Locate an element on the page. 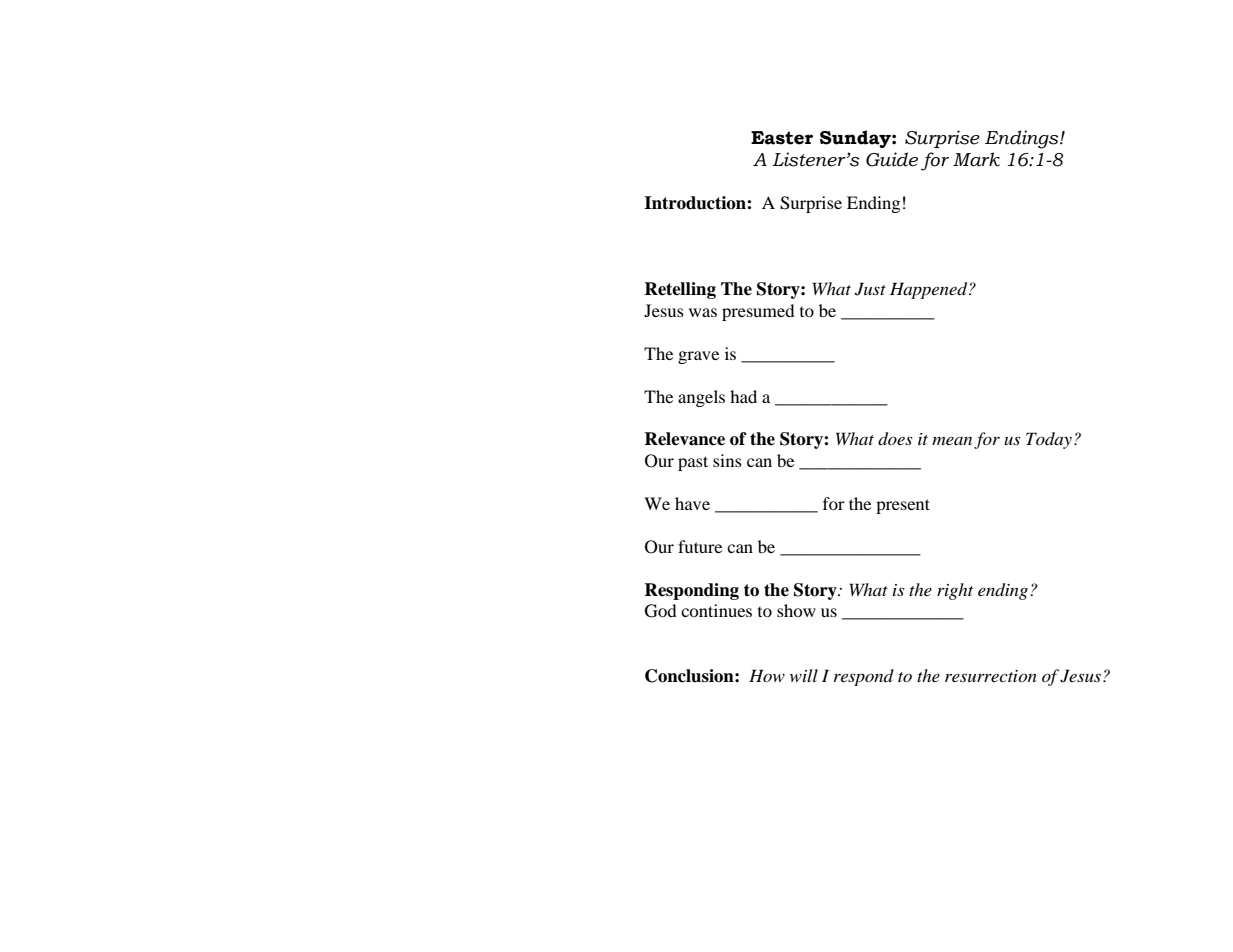 Image resolution: width=1233 pixels, height=952 pixels. present is located at coordinates (903, 506).
